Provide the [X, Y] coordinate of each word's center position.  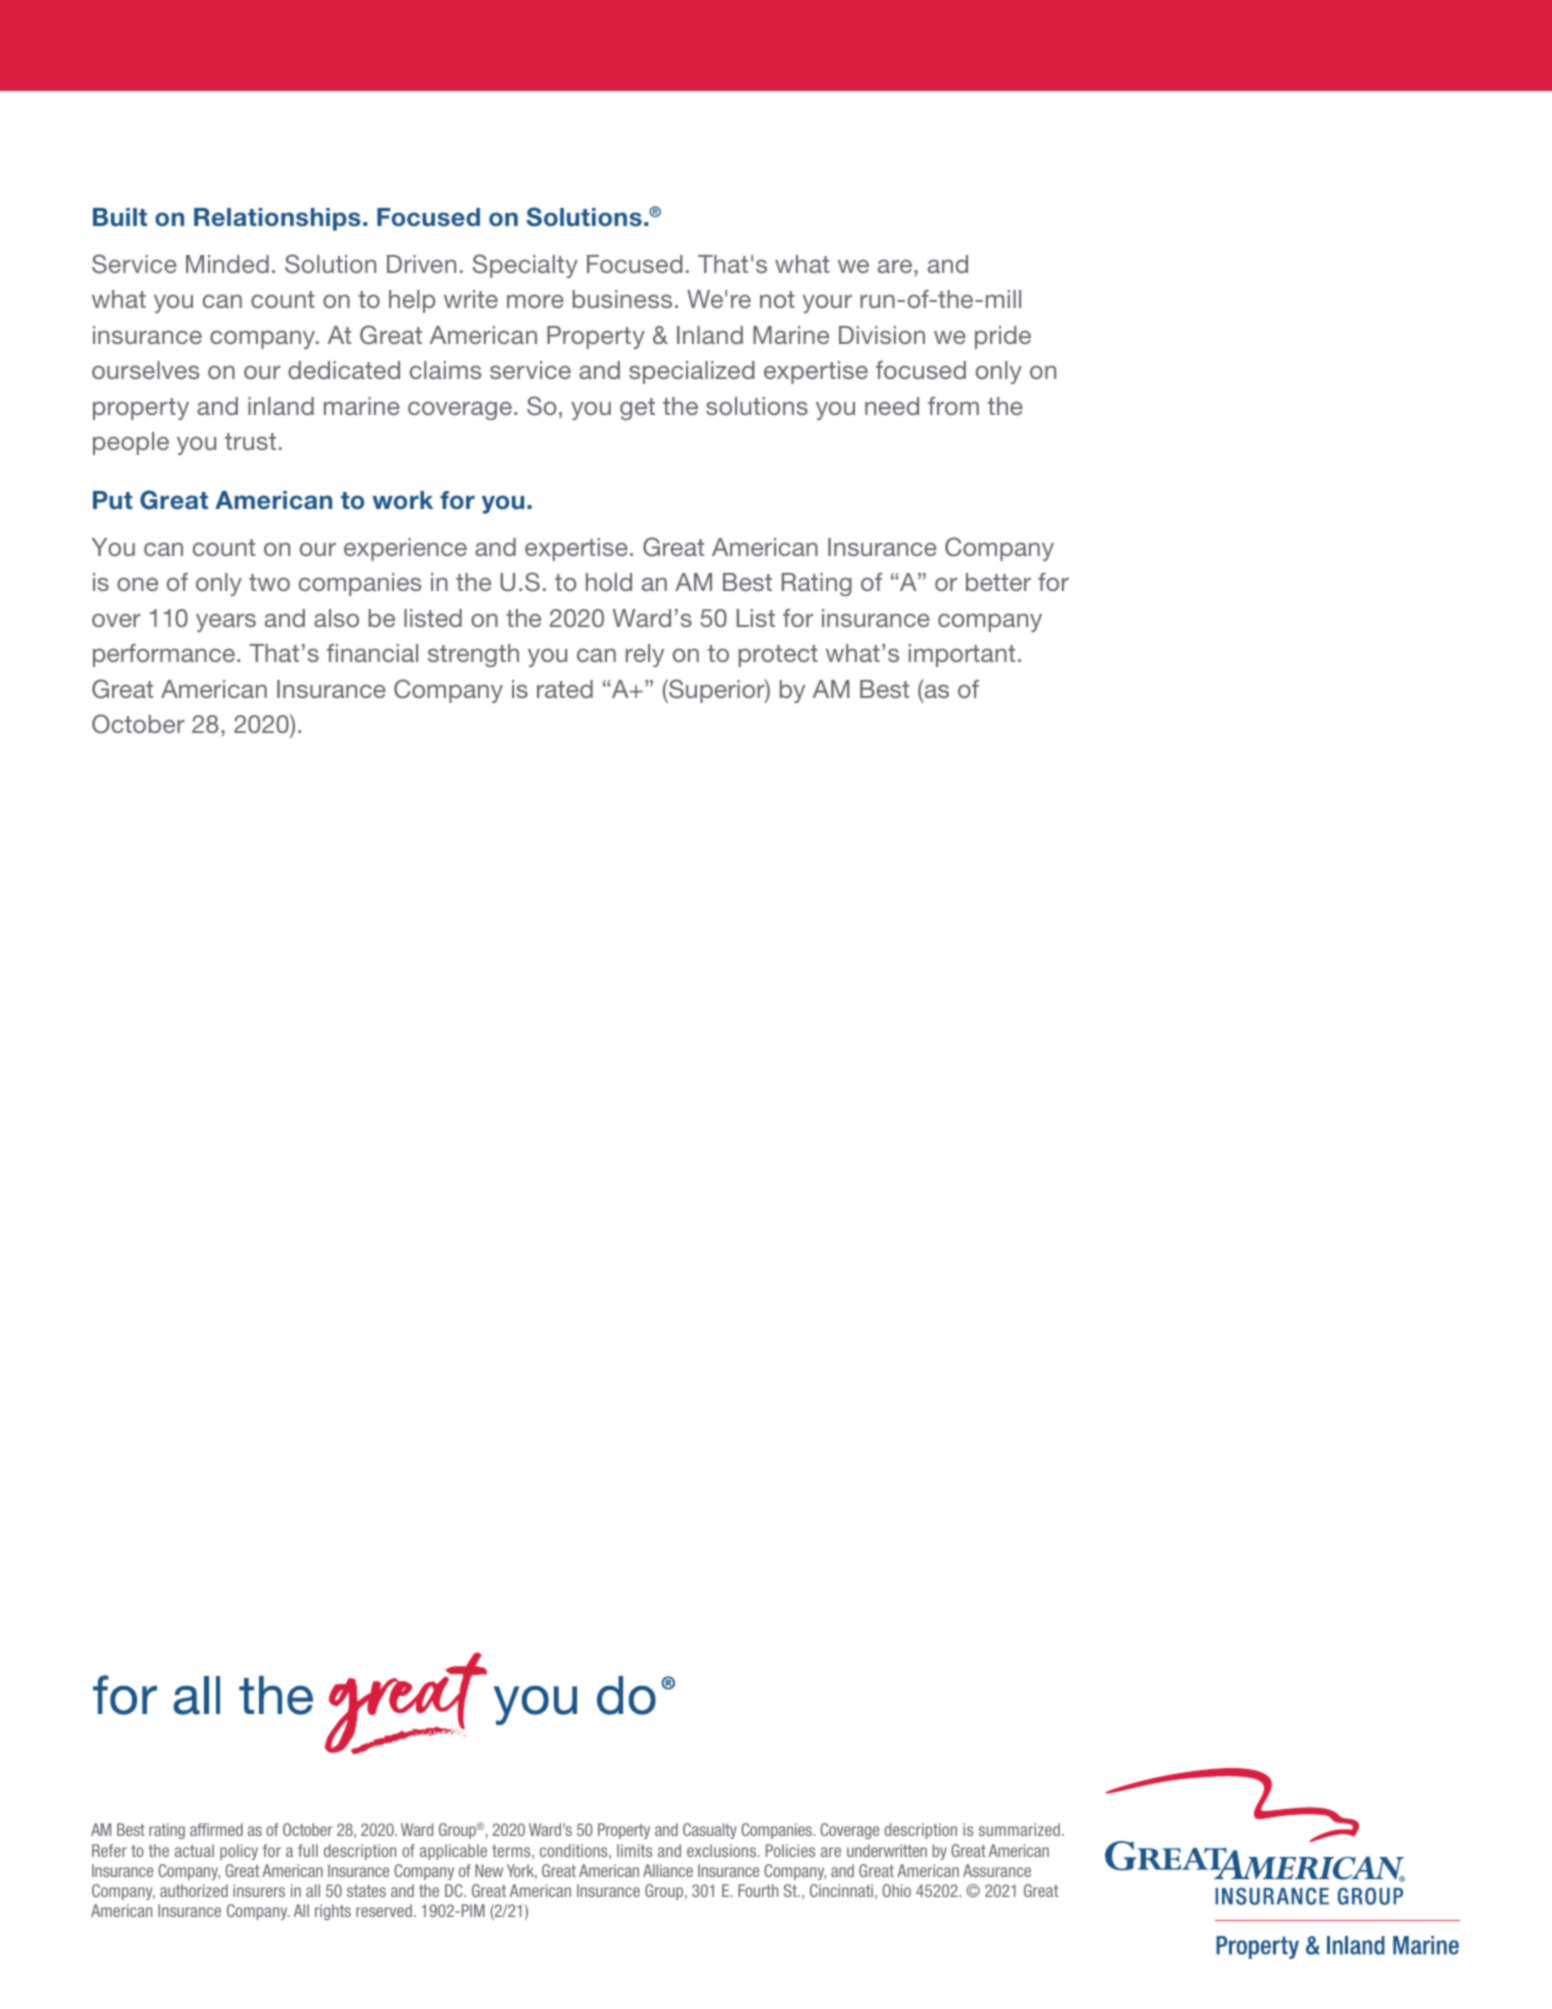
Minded [227, 264]
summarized [1019, 1829]
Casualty [710, 1831]
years [226, 622]
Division [882, 335]
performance [164, 655]
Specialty [525, 266]
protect [778, 656]
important [962, 655]
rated [565, 689]
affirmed [216, 1829]
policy [239, 1852]
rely [645, 655]
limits [634, 1850]
